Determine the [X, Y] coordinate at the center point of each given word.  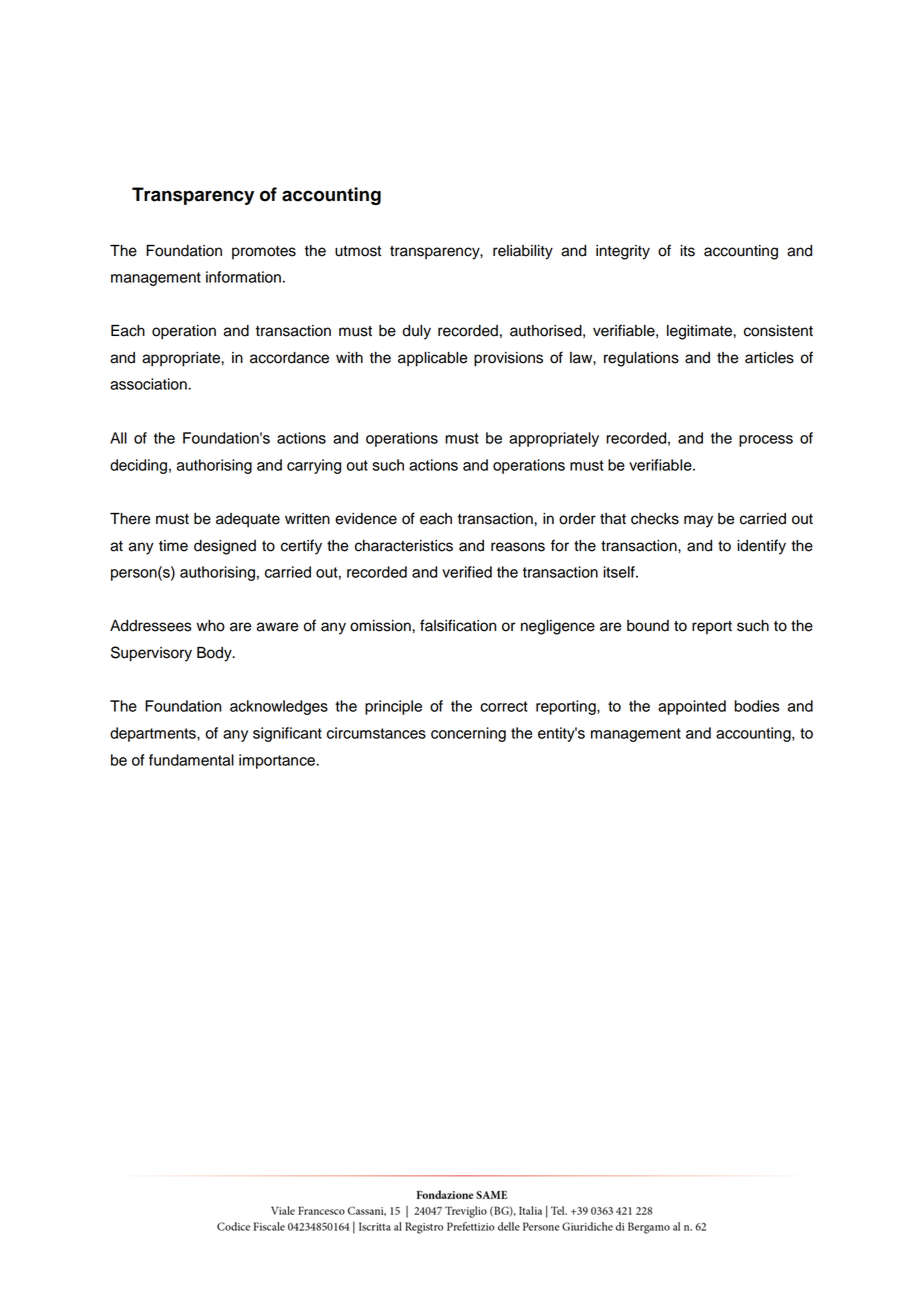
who [211, 626]
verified [467, 572]
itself [620, 572]
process [766, 441]
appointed [692, 707]
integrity [623, 252]
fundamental [191, 760]
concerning [468, 734]
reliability [523, 252]
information [243, 277]
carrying [314, 466]
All [118, 438]
